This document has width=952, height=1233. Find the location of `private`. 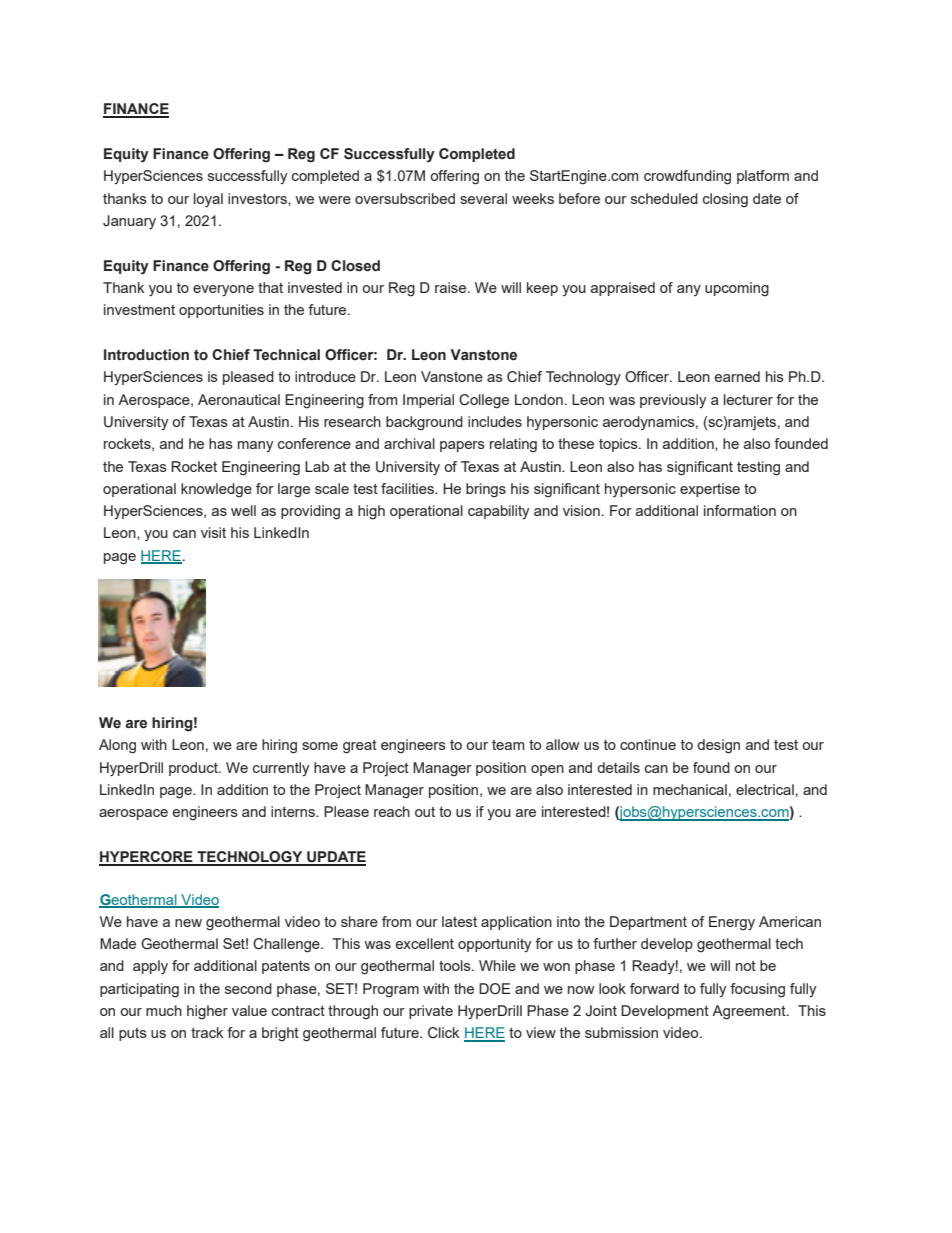

private is located at coordinates (431, 1012).
